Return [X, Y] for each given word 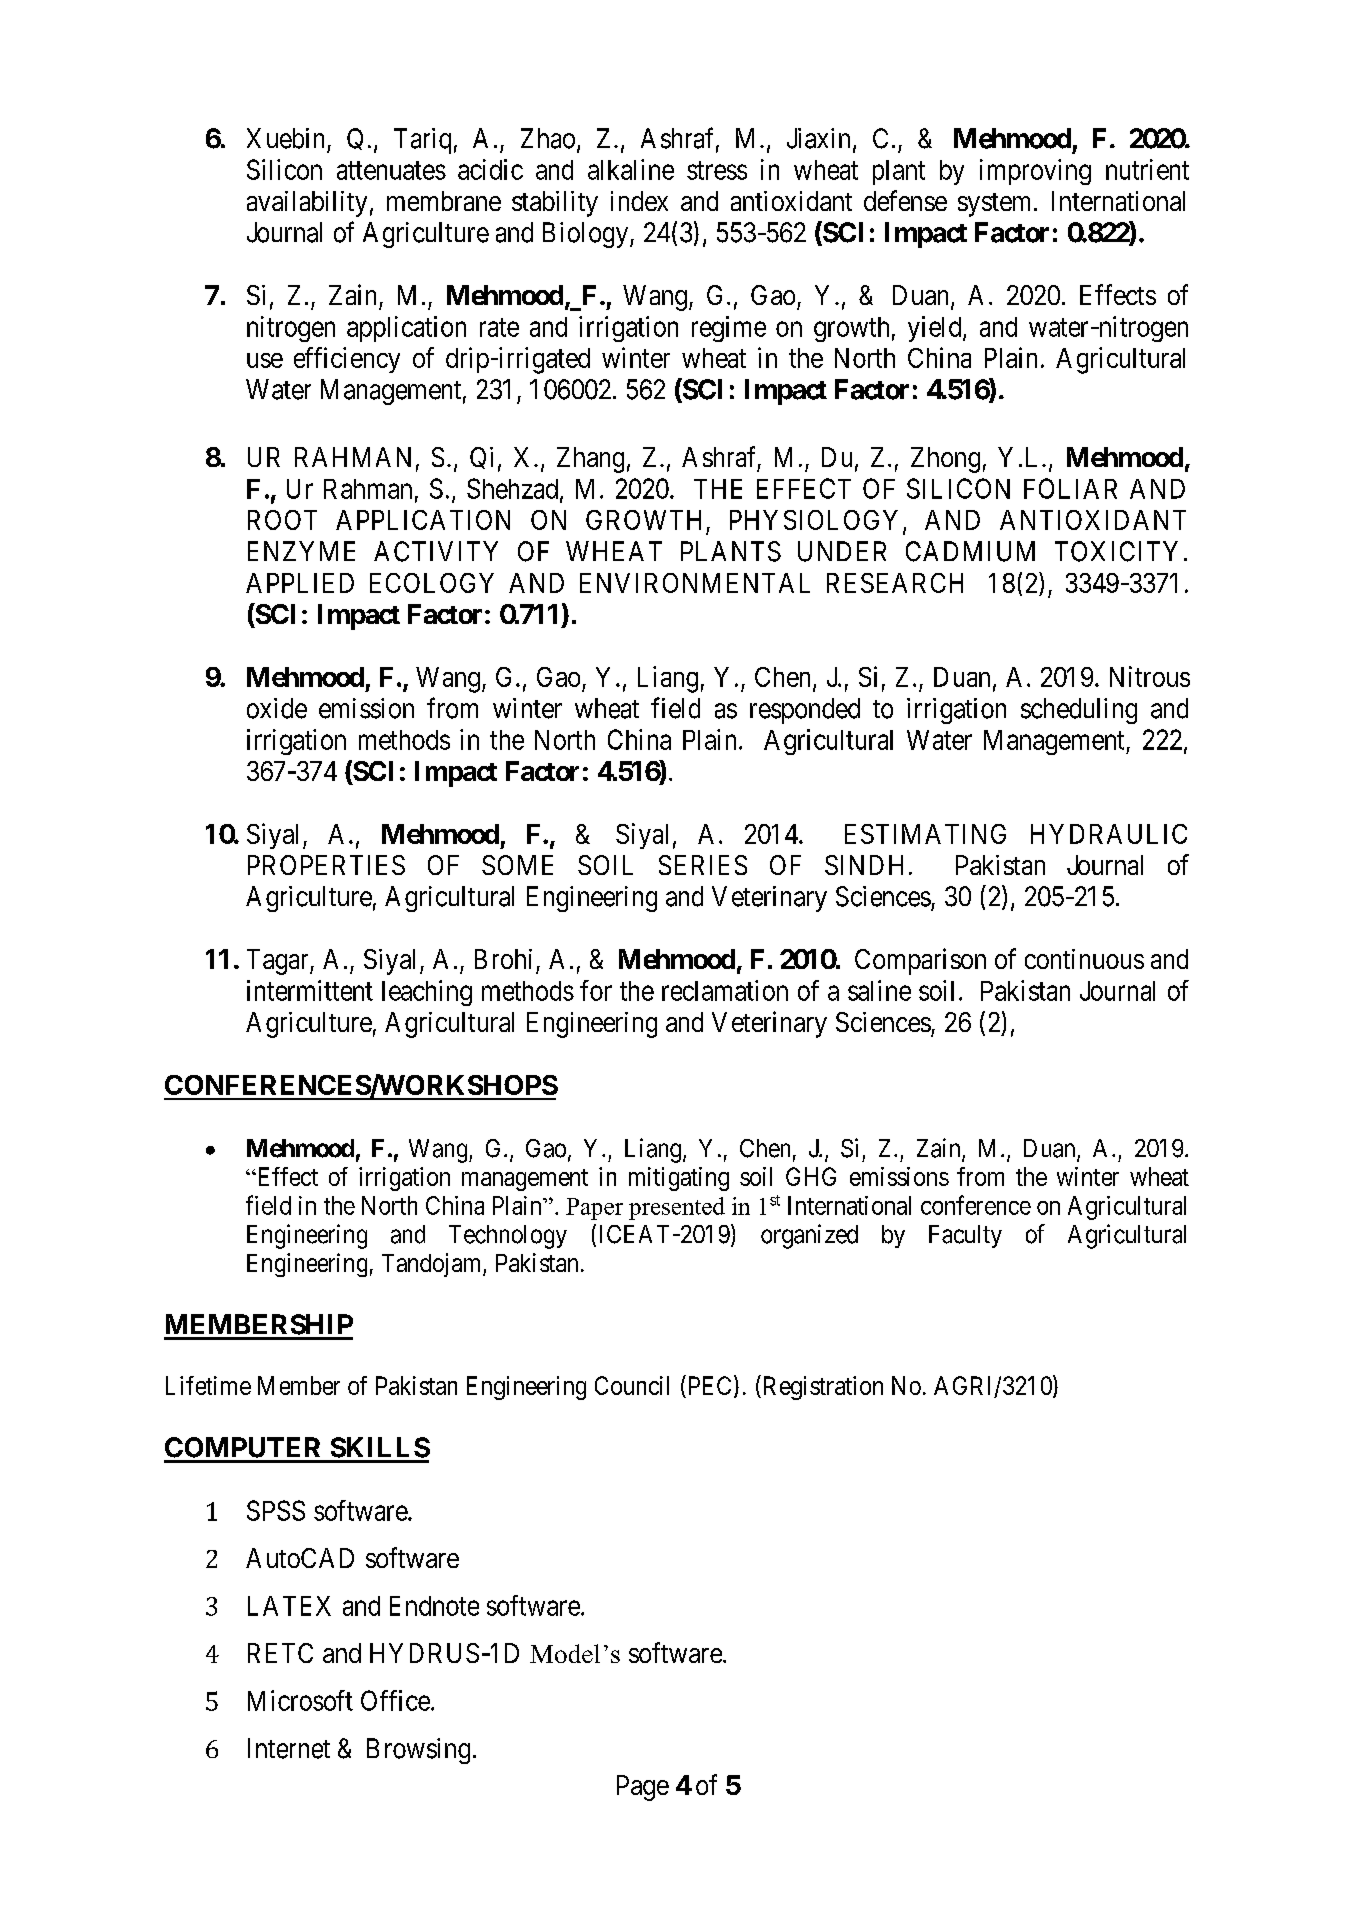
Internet [289, 1748]
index [639, 201]
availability [307, 204]
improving [1035, 172]
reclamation [725, 990]
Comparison [920, 961]
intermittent [310, 990]
